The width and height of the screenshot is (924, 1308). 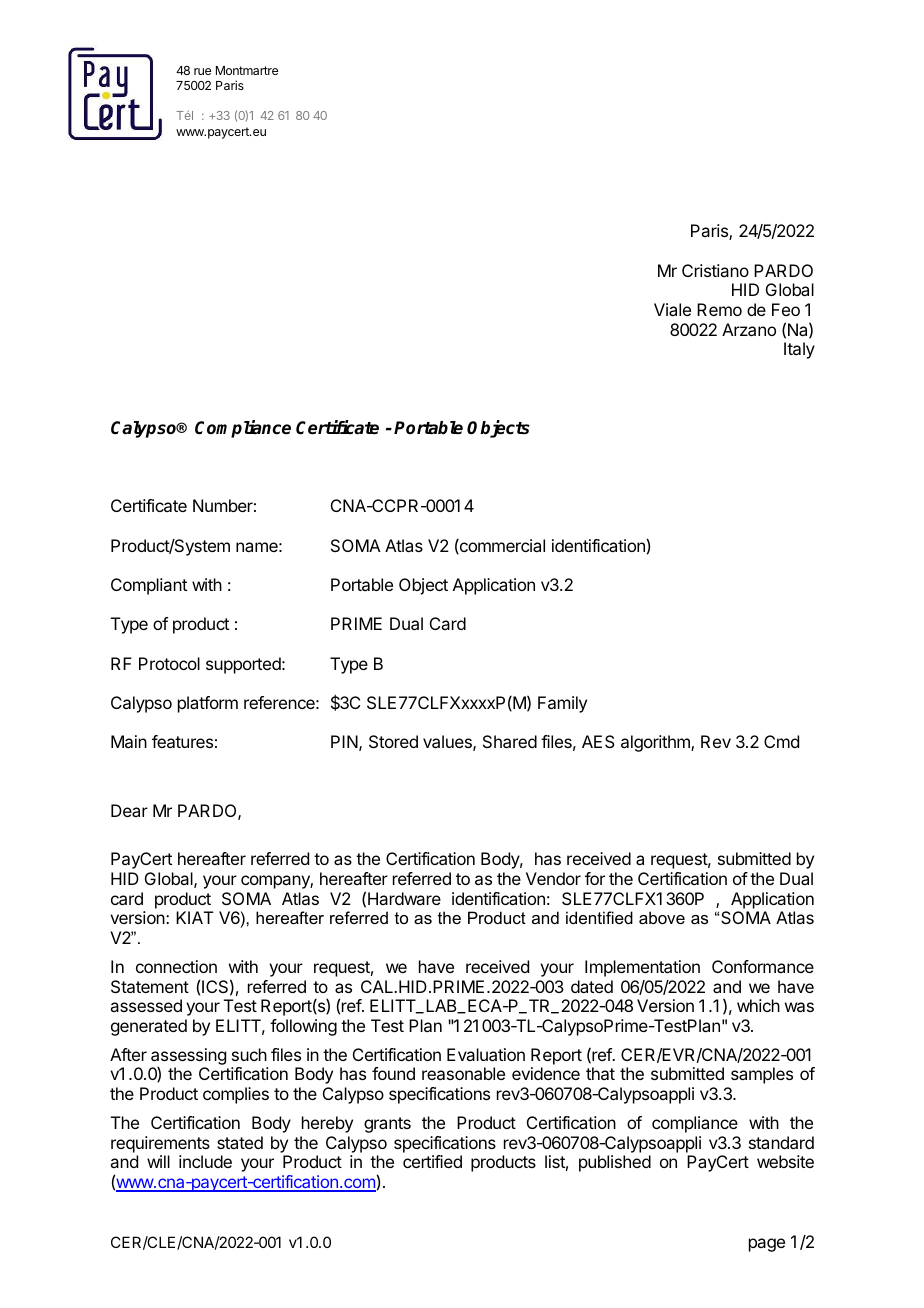 I want to click on Compliant, so click(x=149, y=586).
